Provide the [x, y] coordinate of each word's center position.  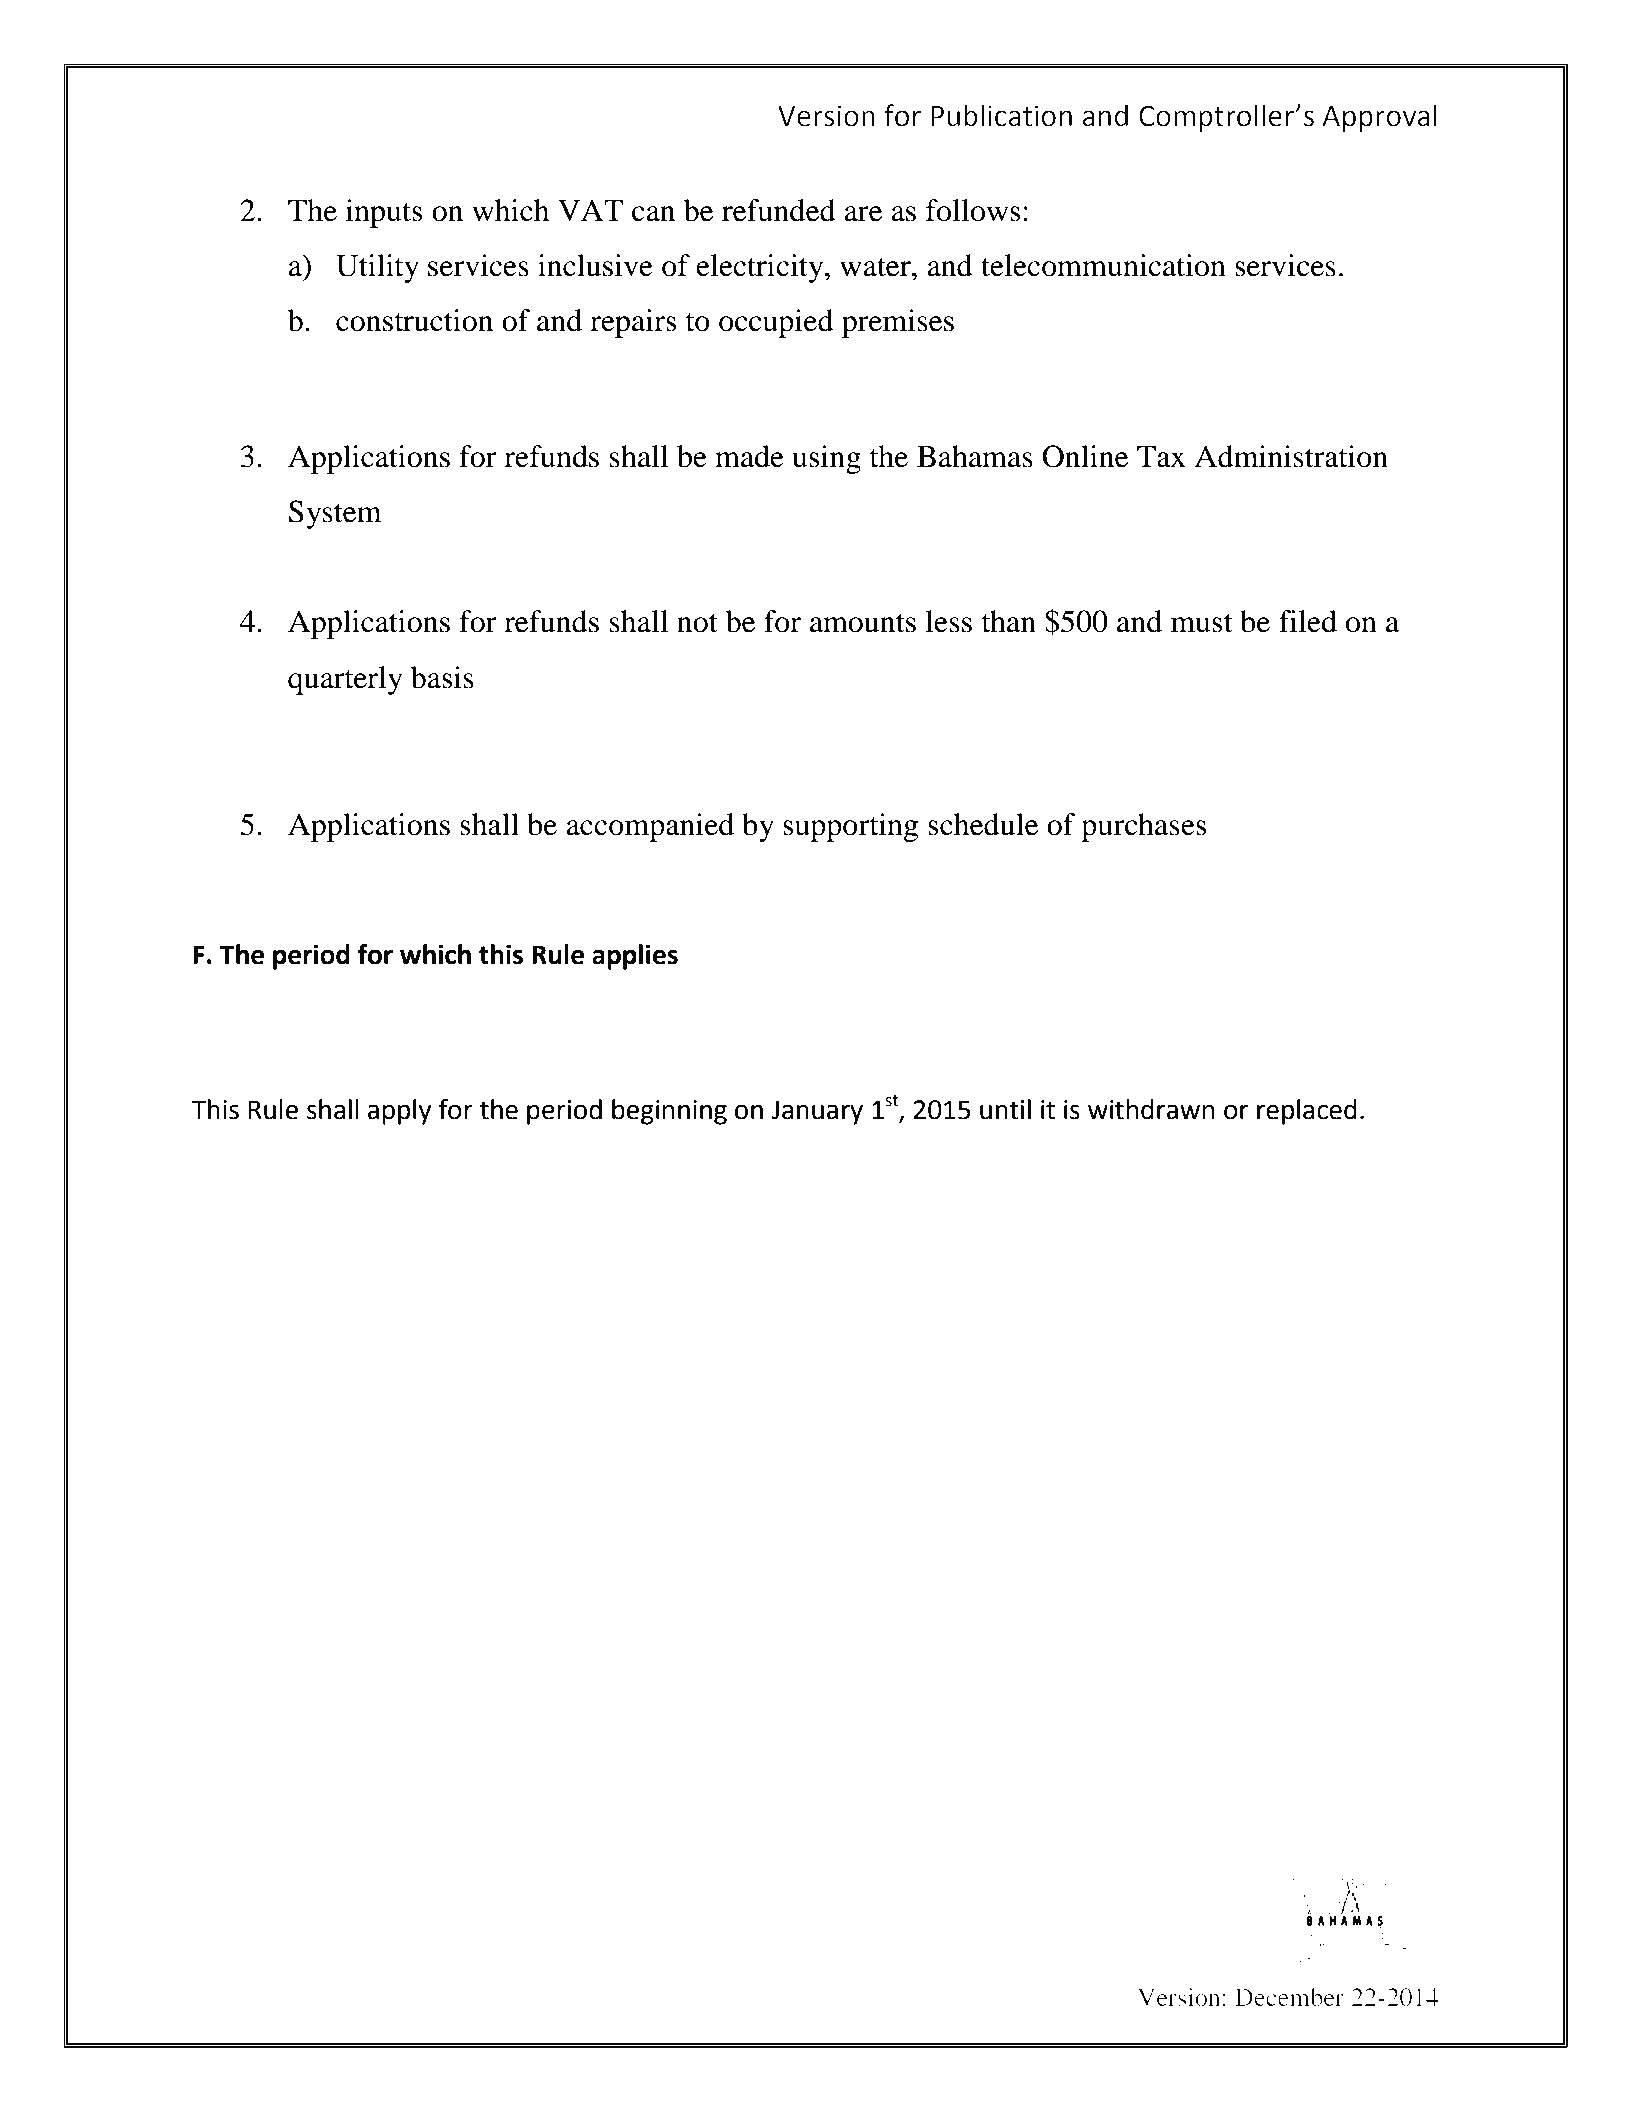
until [1005, 1109]
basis [442, 677]
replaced [1307, 1112]
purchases [1144, 827]
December [1289, 1997]
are [863, 214]
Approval [1379, 118]
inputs [384, 213]
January [817, 1112]
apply [399, 1112]
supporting [850, 827]
